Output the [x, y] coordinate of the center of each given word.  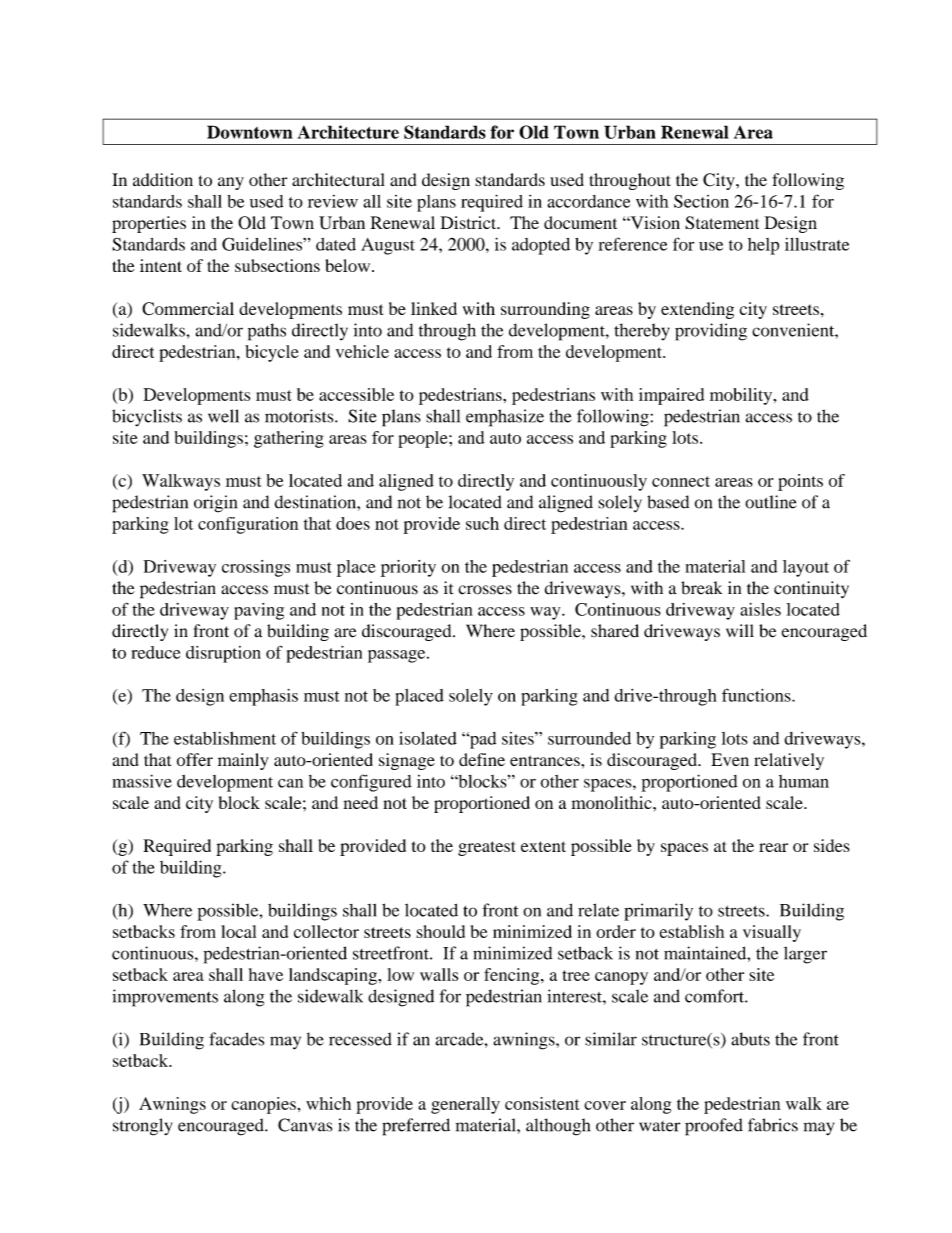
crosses [485, 590]
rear [773, 847]
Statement [722, 223]
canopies [263, 1105]
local [239, 931]
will [740, 630]
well [223, 416]
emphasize [505, 418]
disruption [223, 654]
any [231, 183]
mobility [742, 396]
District [469, 222]
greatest [486, 848]
